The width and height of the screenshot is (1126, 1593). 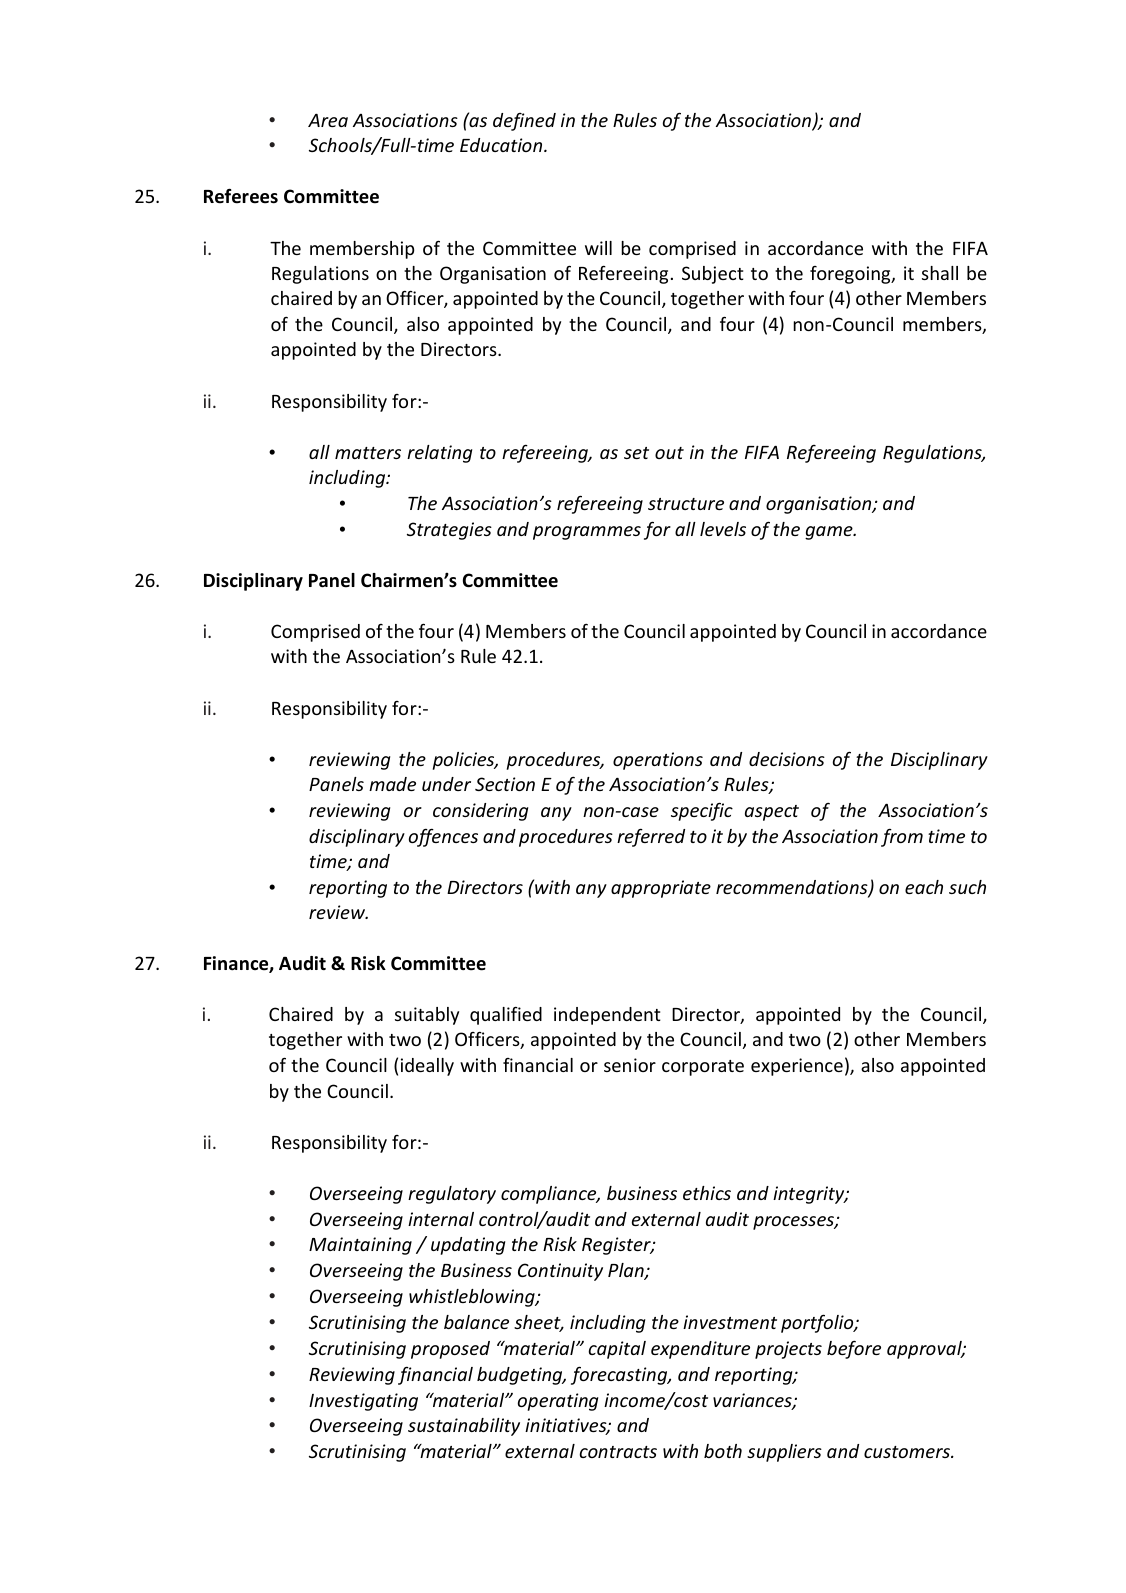 I want to click on Area, so click(x=328, y=120).
